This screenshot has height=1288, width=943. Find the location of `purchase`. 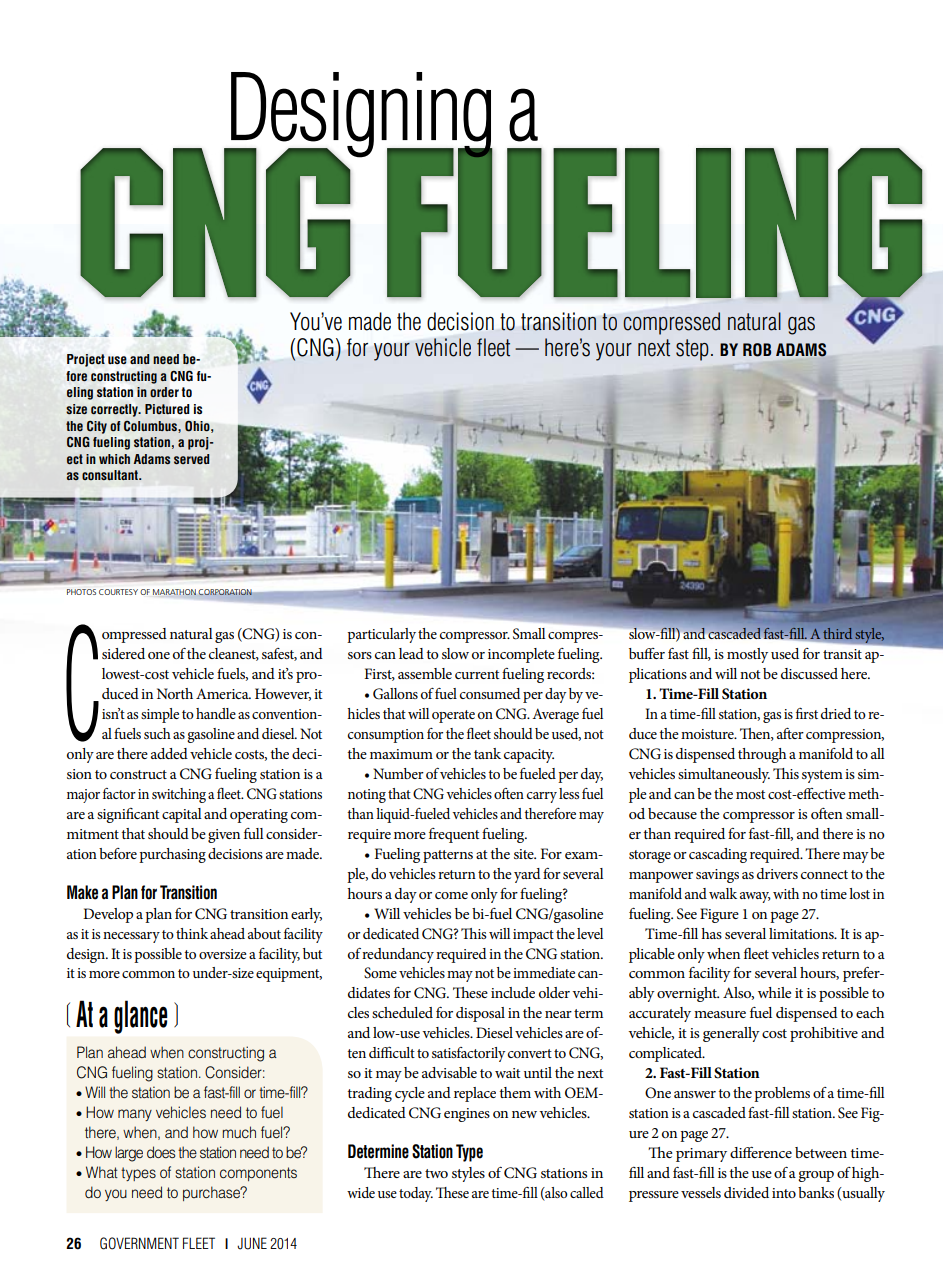

purchase is located at coordinates (213, 1193).
